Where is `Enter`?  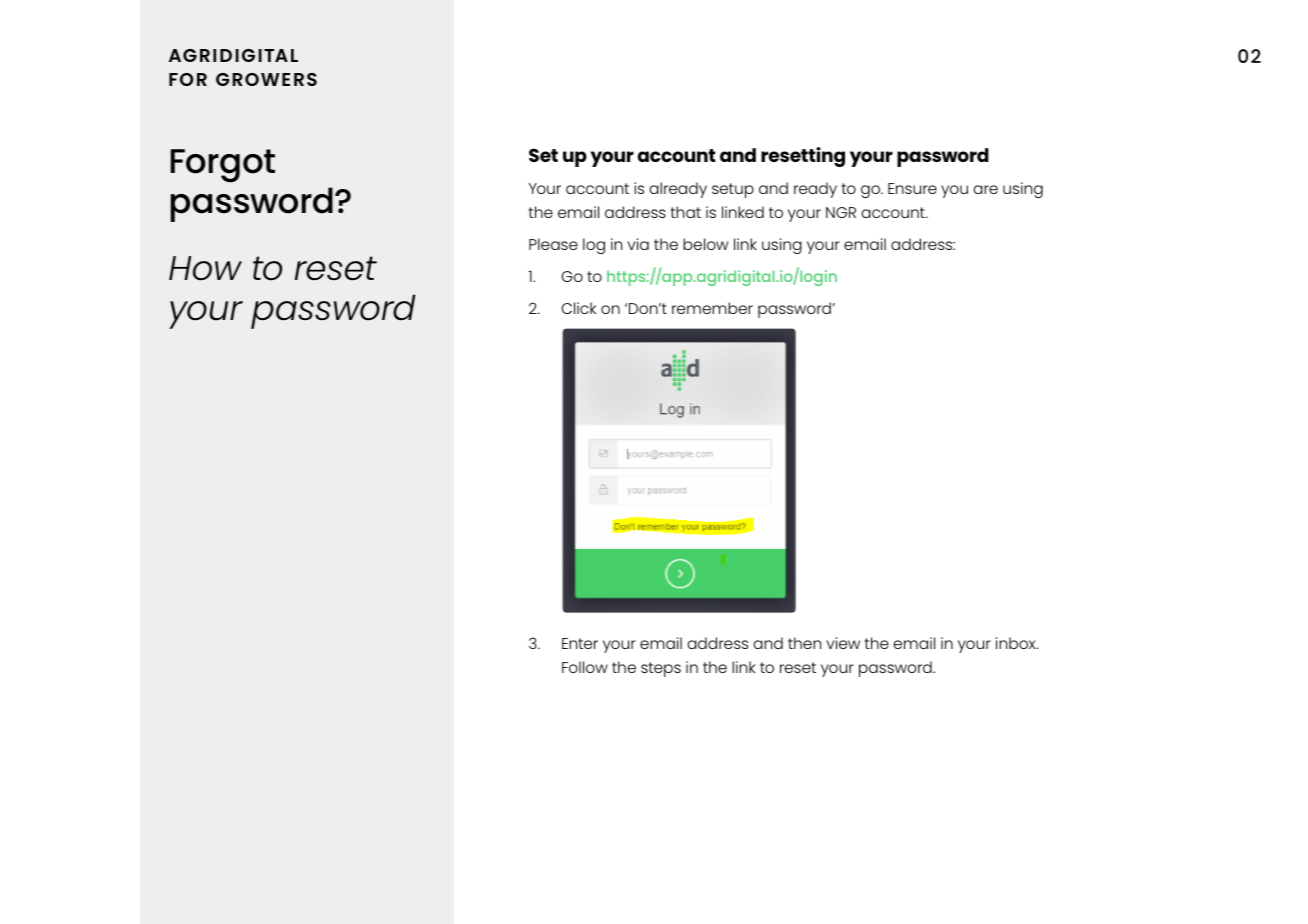
Enter is located at coordinates (580, 643).
